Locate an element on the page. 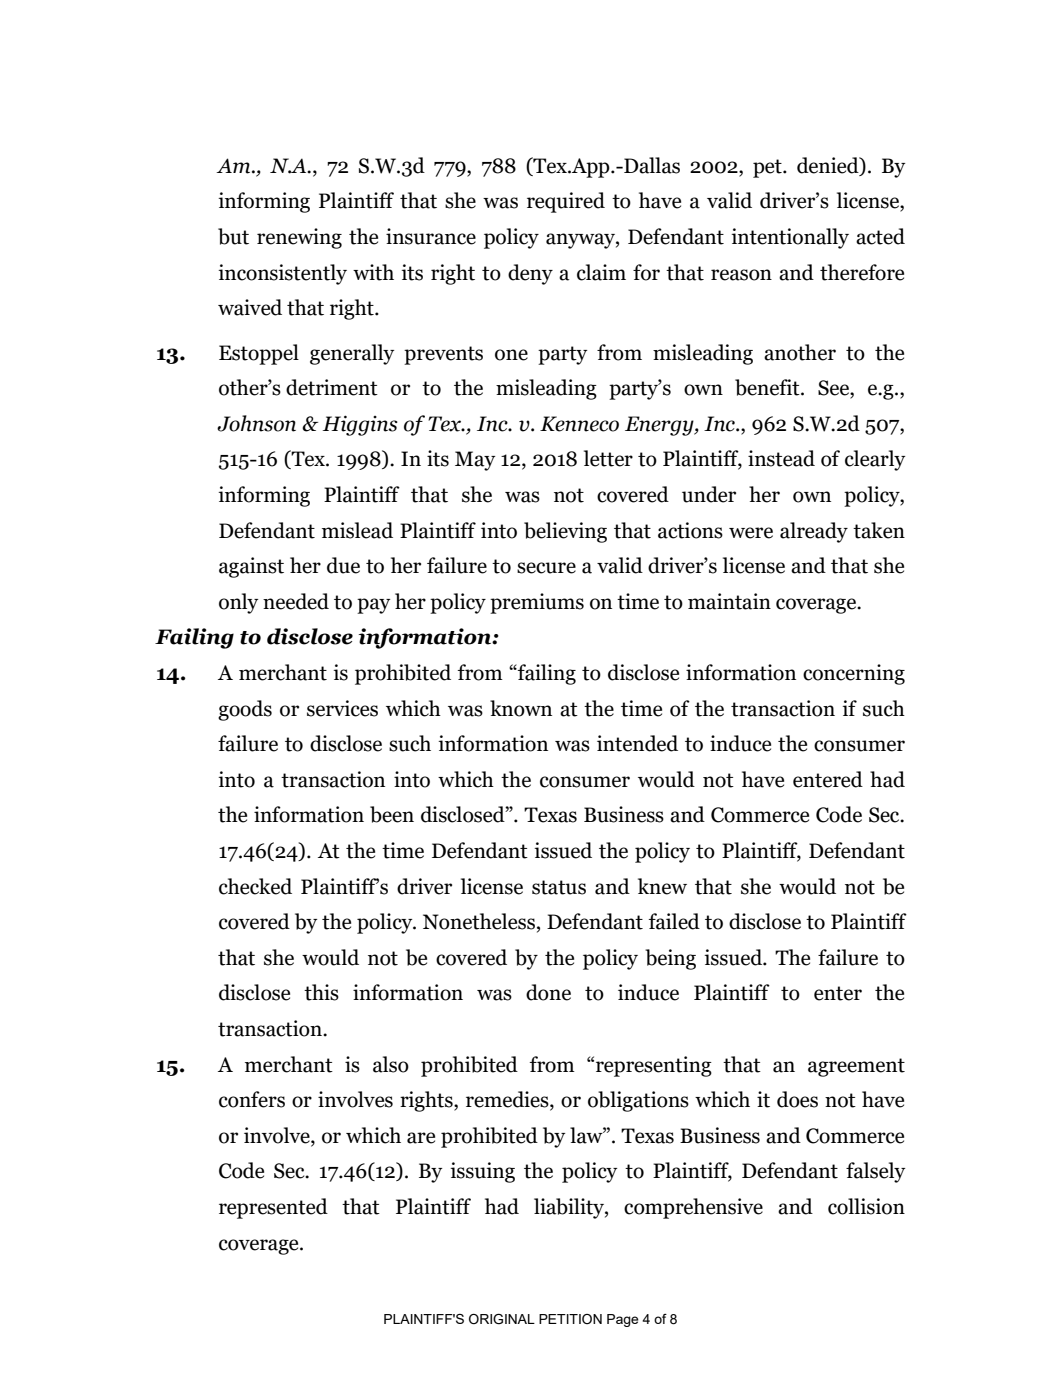  due is located at coordinates (343, 565).
